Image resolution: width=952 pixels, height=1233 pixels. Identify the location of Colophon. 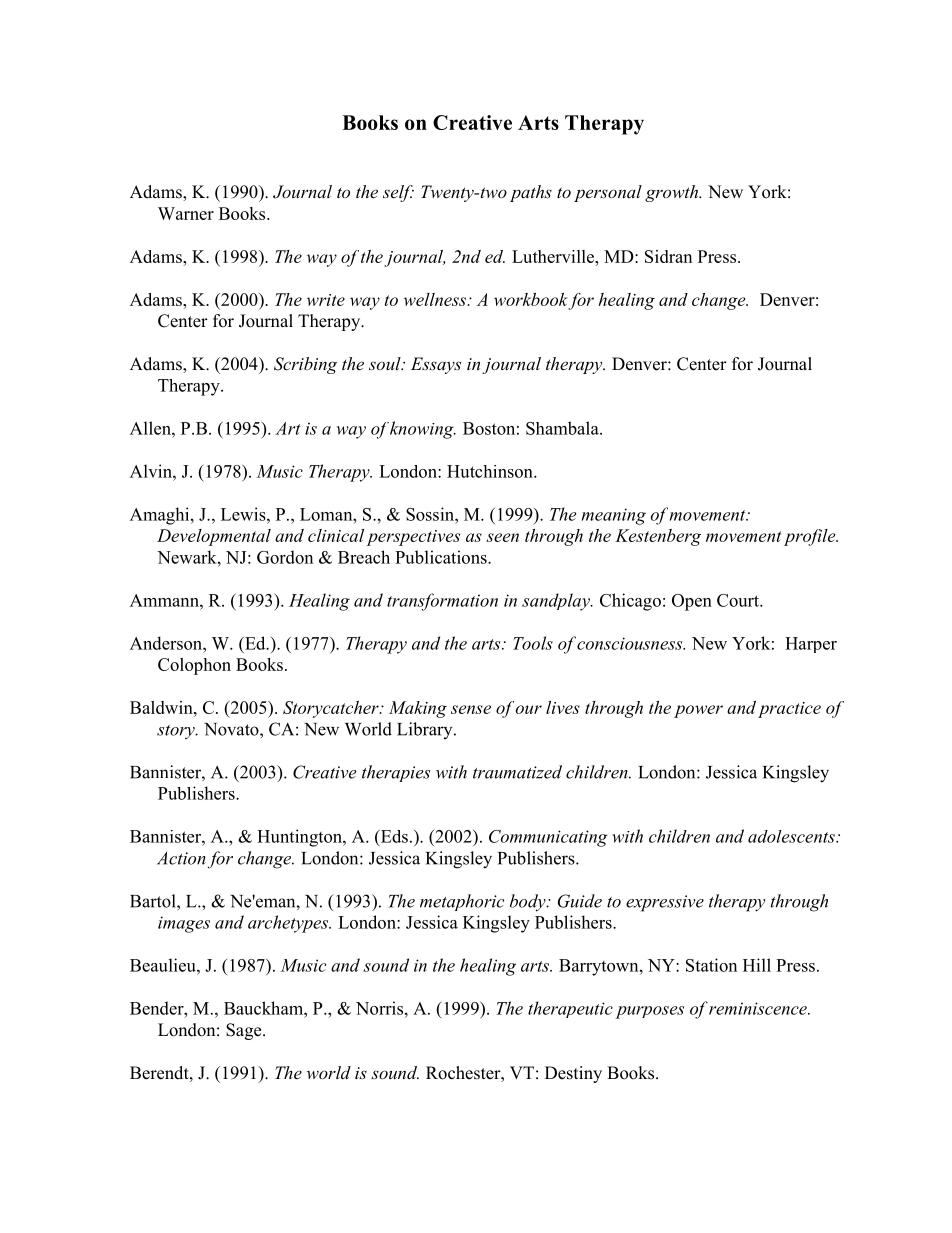
(194, 666).
